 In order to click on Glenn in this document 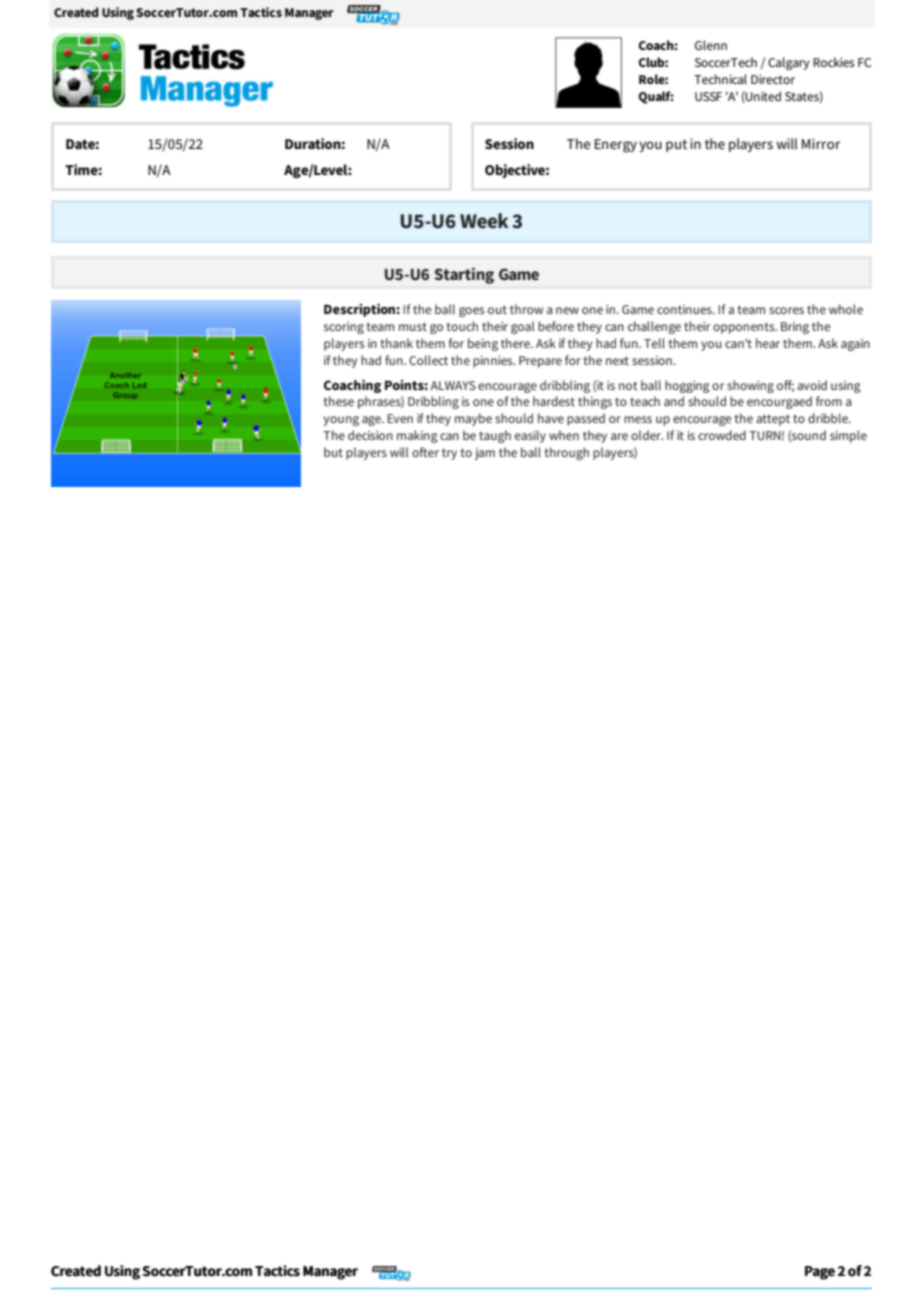, I will do `click(711, 45)`.
